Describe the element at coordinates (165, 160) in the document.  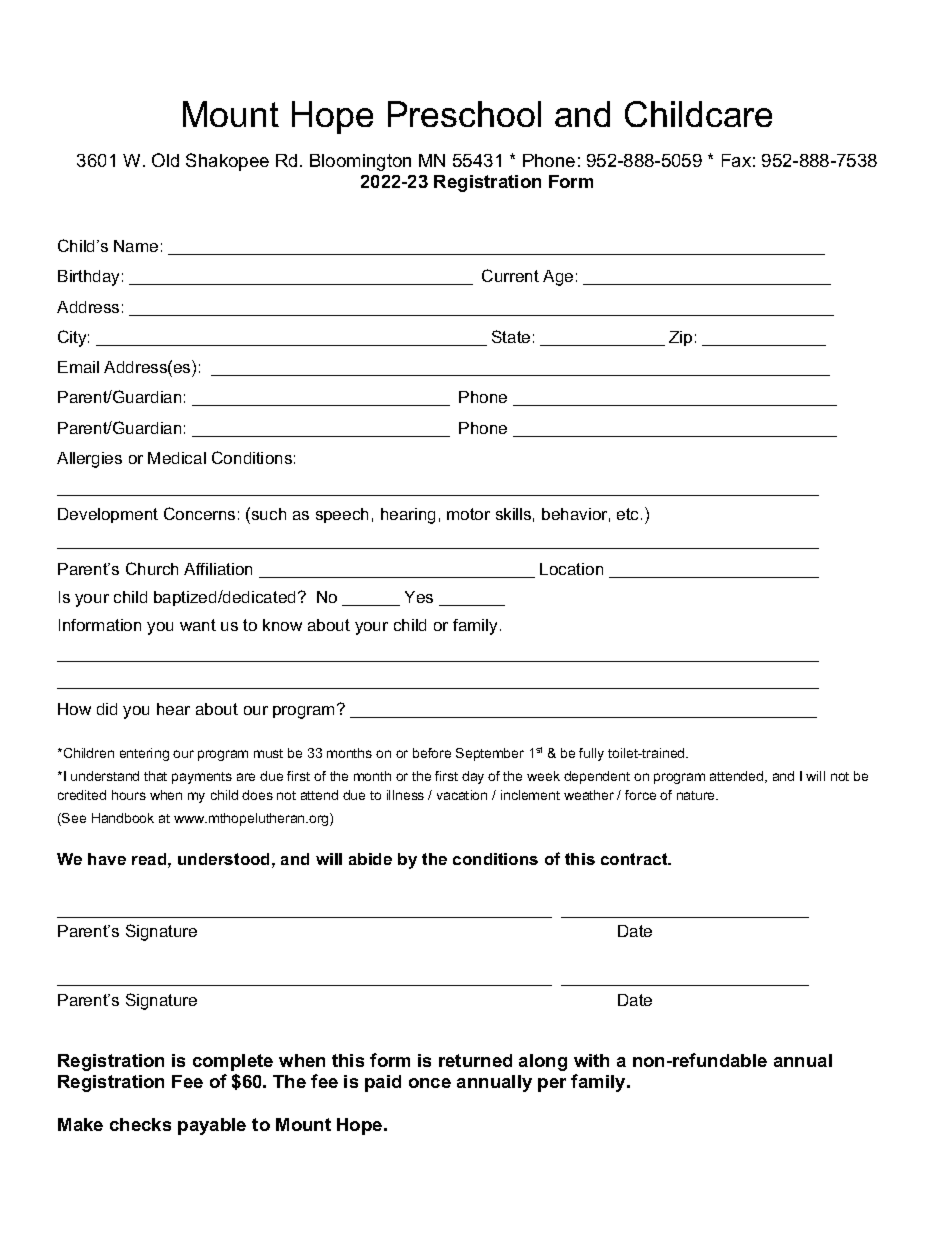
I see `Old` at that location.
